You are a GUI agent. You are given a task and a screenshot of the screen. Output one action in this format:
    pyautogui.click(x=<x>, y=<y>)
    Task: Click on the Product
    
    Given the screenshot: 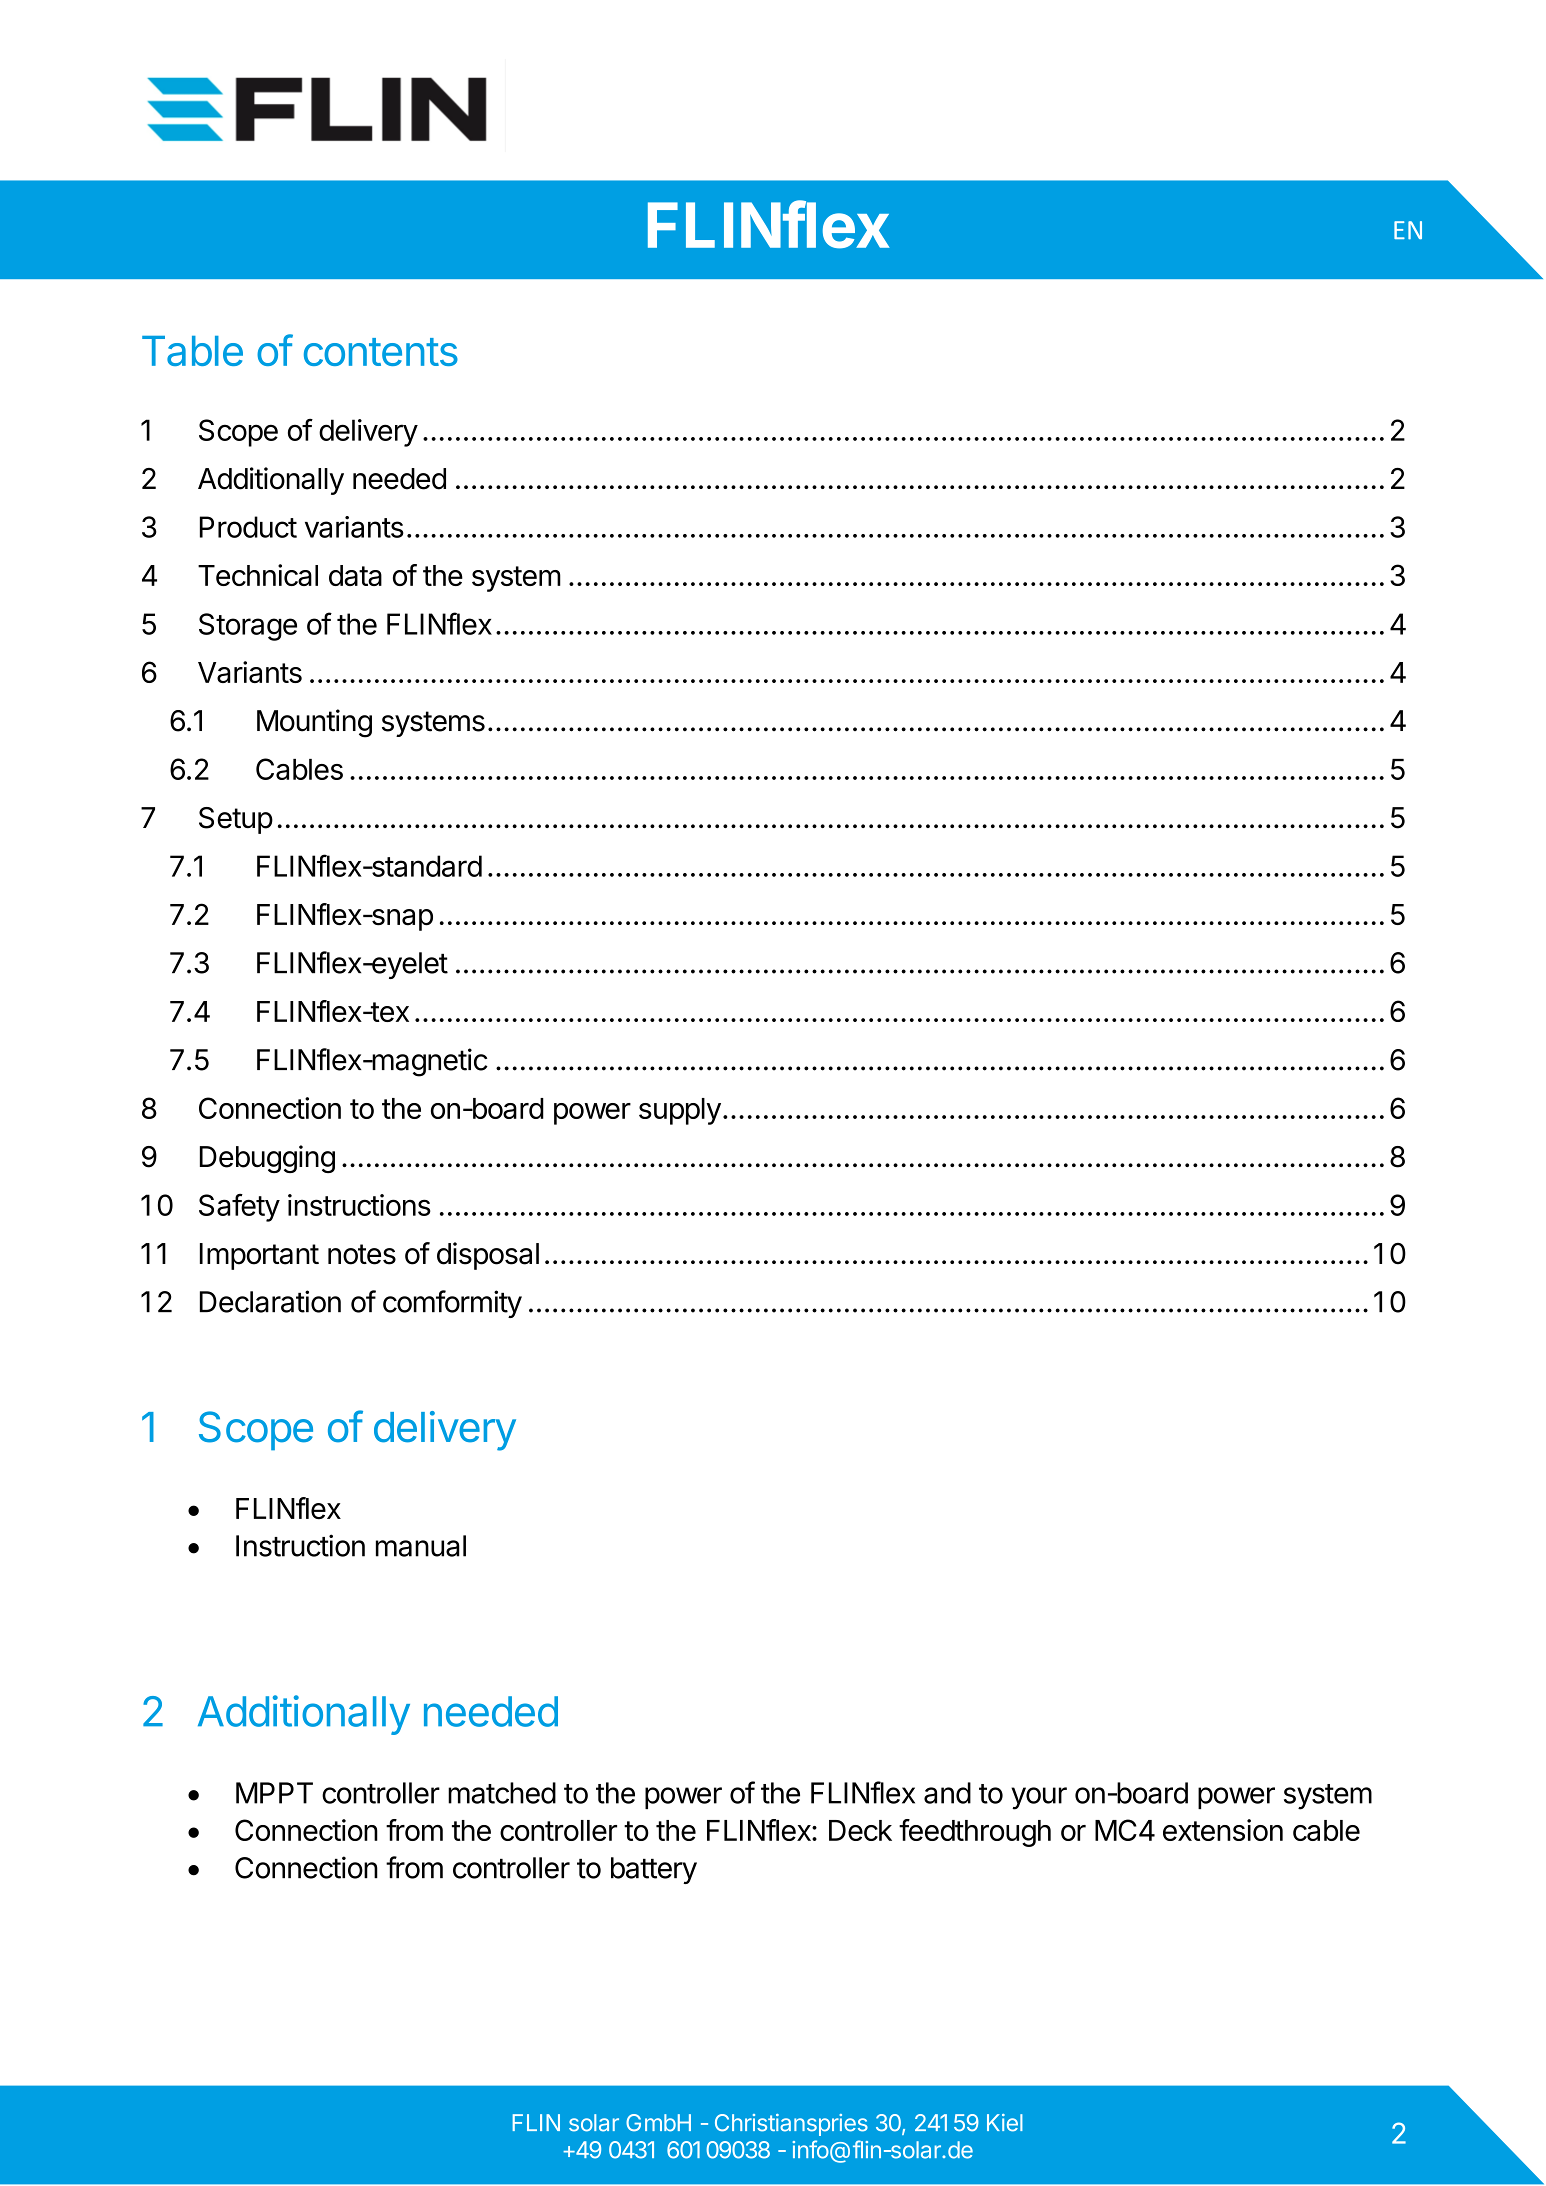 What is the action you would take?
    pyautogui.click(x=248, y=527)
